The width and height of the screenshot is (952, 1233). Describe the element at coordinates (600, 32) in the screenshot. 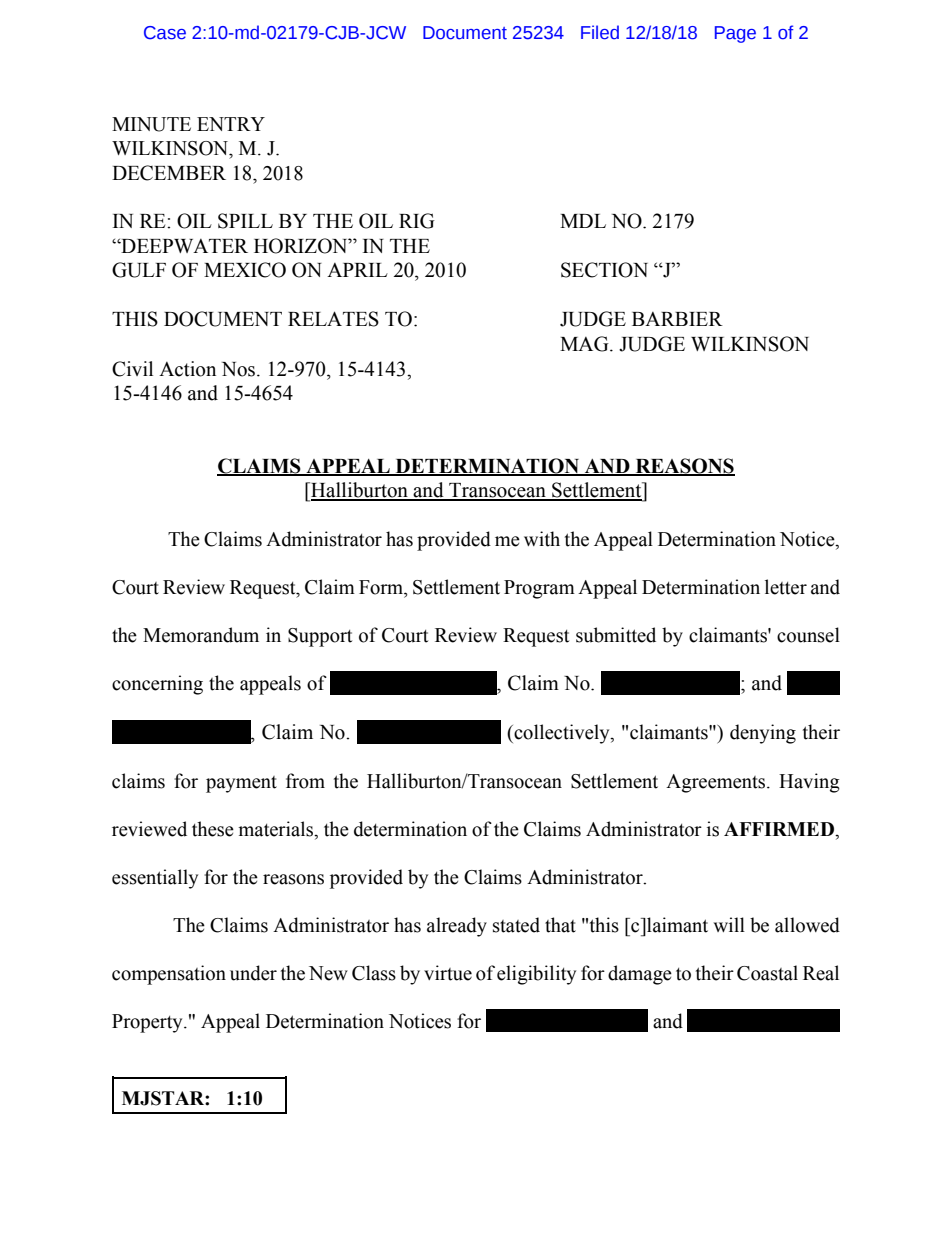

I see `Filed` at that location.
